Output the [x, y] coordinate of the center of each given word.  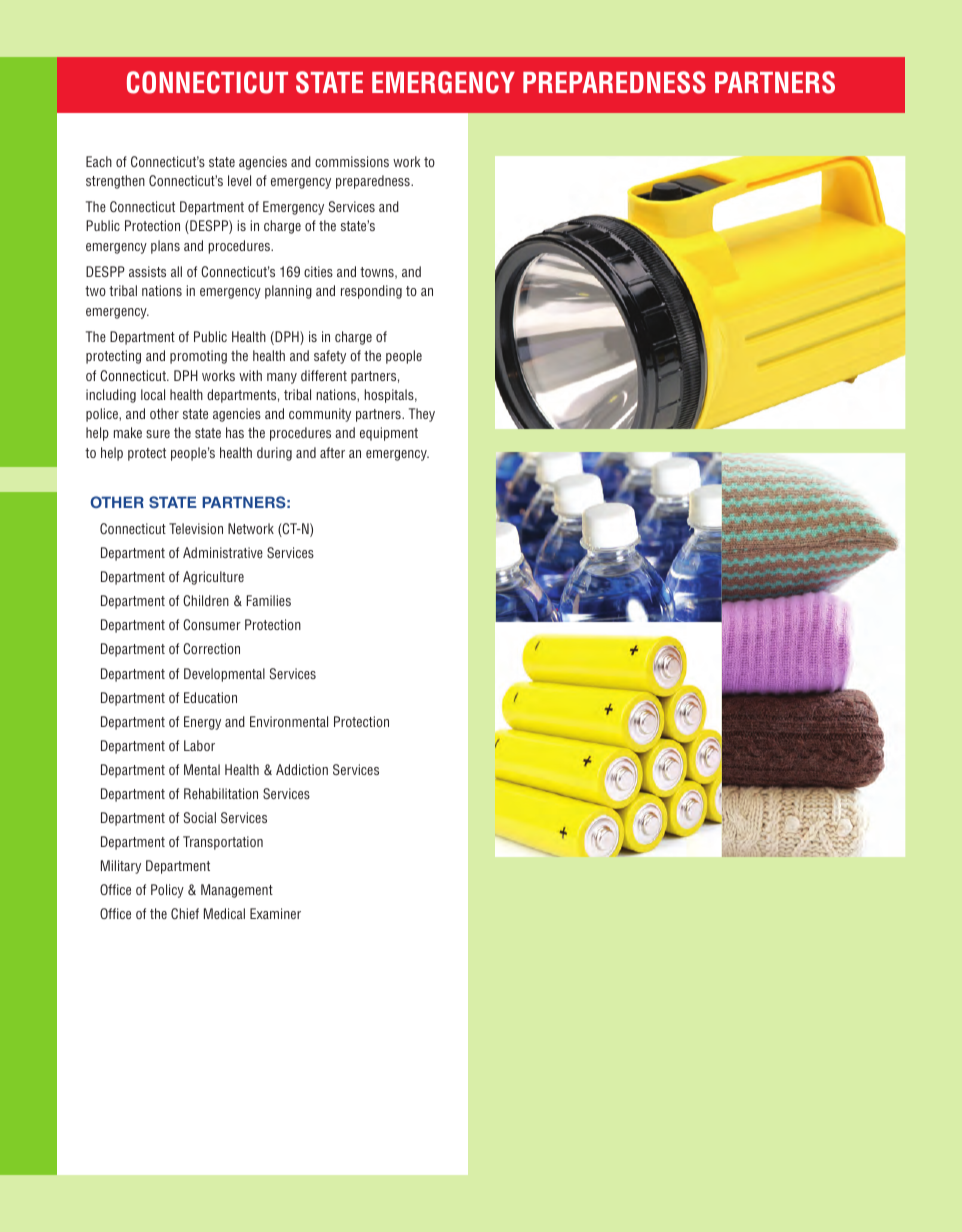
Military [121, 867]
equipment [389, 434]
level [239, 180]
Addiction [302, 769]
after [332, 452]
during [274, 454]
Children [206, 600]
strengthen [115, 182]
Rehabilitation [221, 793]
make [128, 432]
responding [371, 292]
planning [288, 292]
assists [147, 271]
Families [269, 600]
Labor [199, 745]
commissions [352, 161]
